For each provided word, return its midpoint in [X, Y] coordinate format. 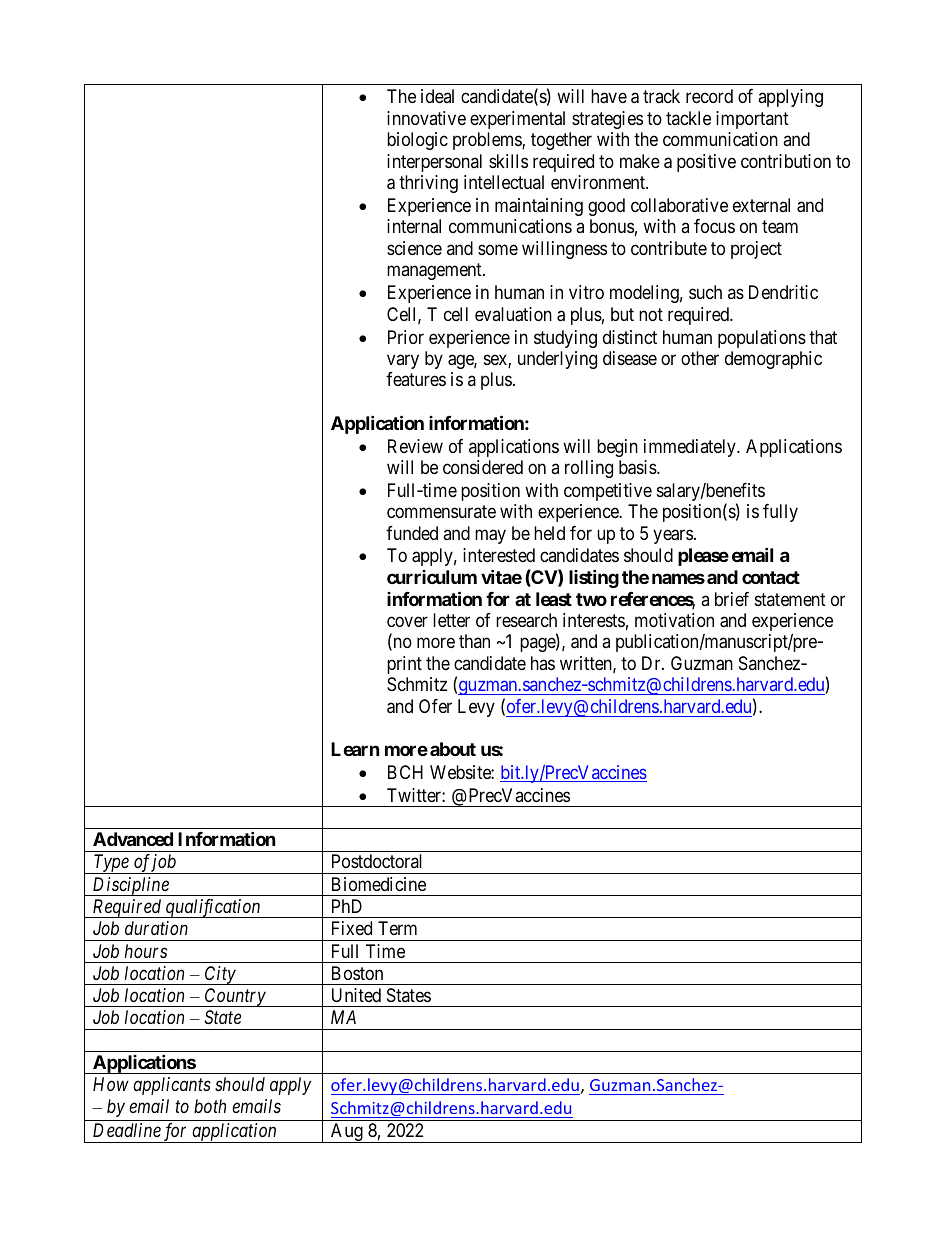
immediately [691, 448]
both [210, 1106]
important [752, 120]
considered [483, 467]
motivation [674, 620]
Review [415, 446]
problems [488, 141]
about [453, 749]
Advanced [133, 839]
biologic [417, 141]
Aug [347, 1133]
